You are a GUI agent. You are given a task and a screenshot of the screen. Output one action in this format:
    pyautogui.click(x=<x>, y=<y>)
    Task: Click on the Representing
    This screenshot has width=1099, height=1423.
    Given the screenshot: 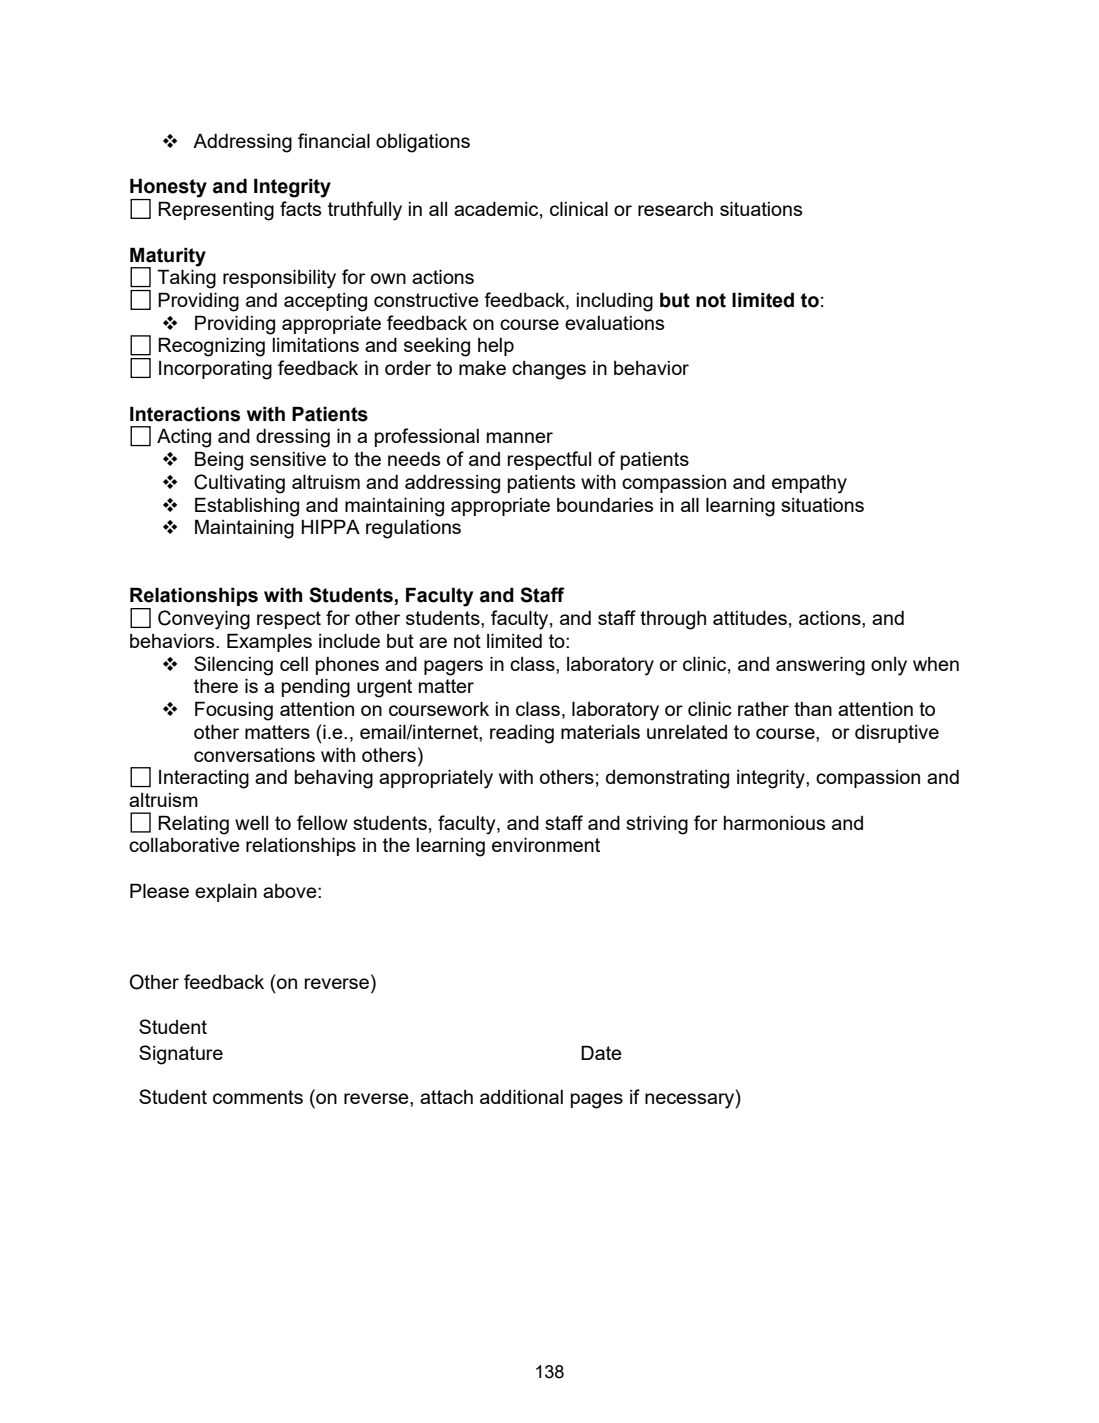 What is the action you would take?
    pyautogui.click(x=216, y=211)
